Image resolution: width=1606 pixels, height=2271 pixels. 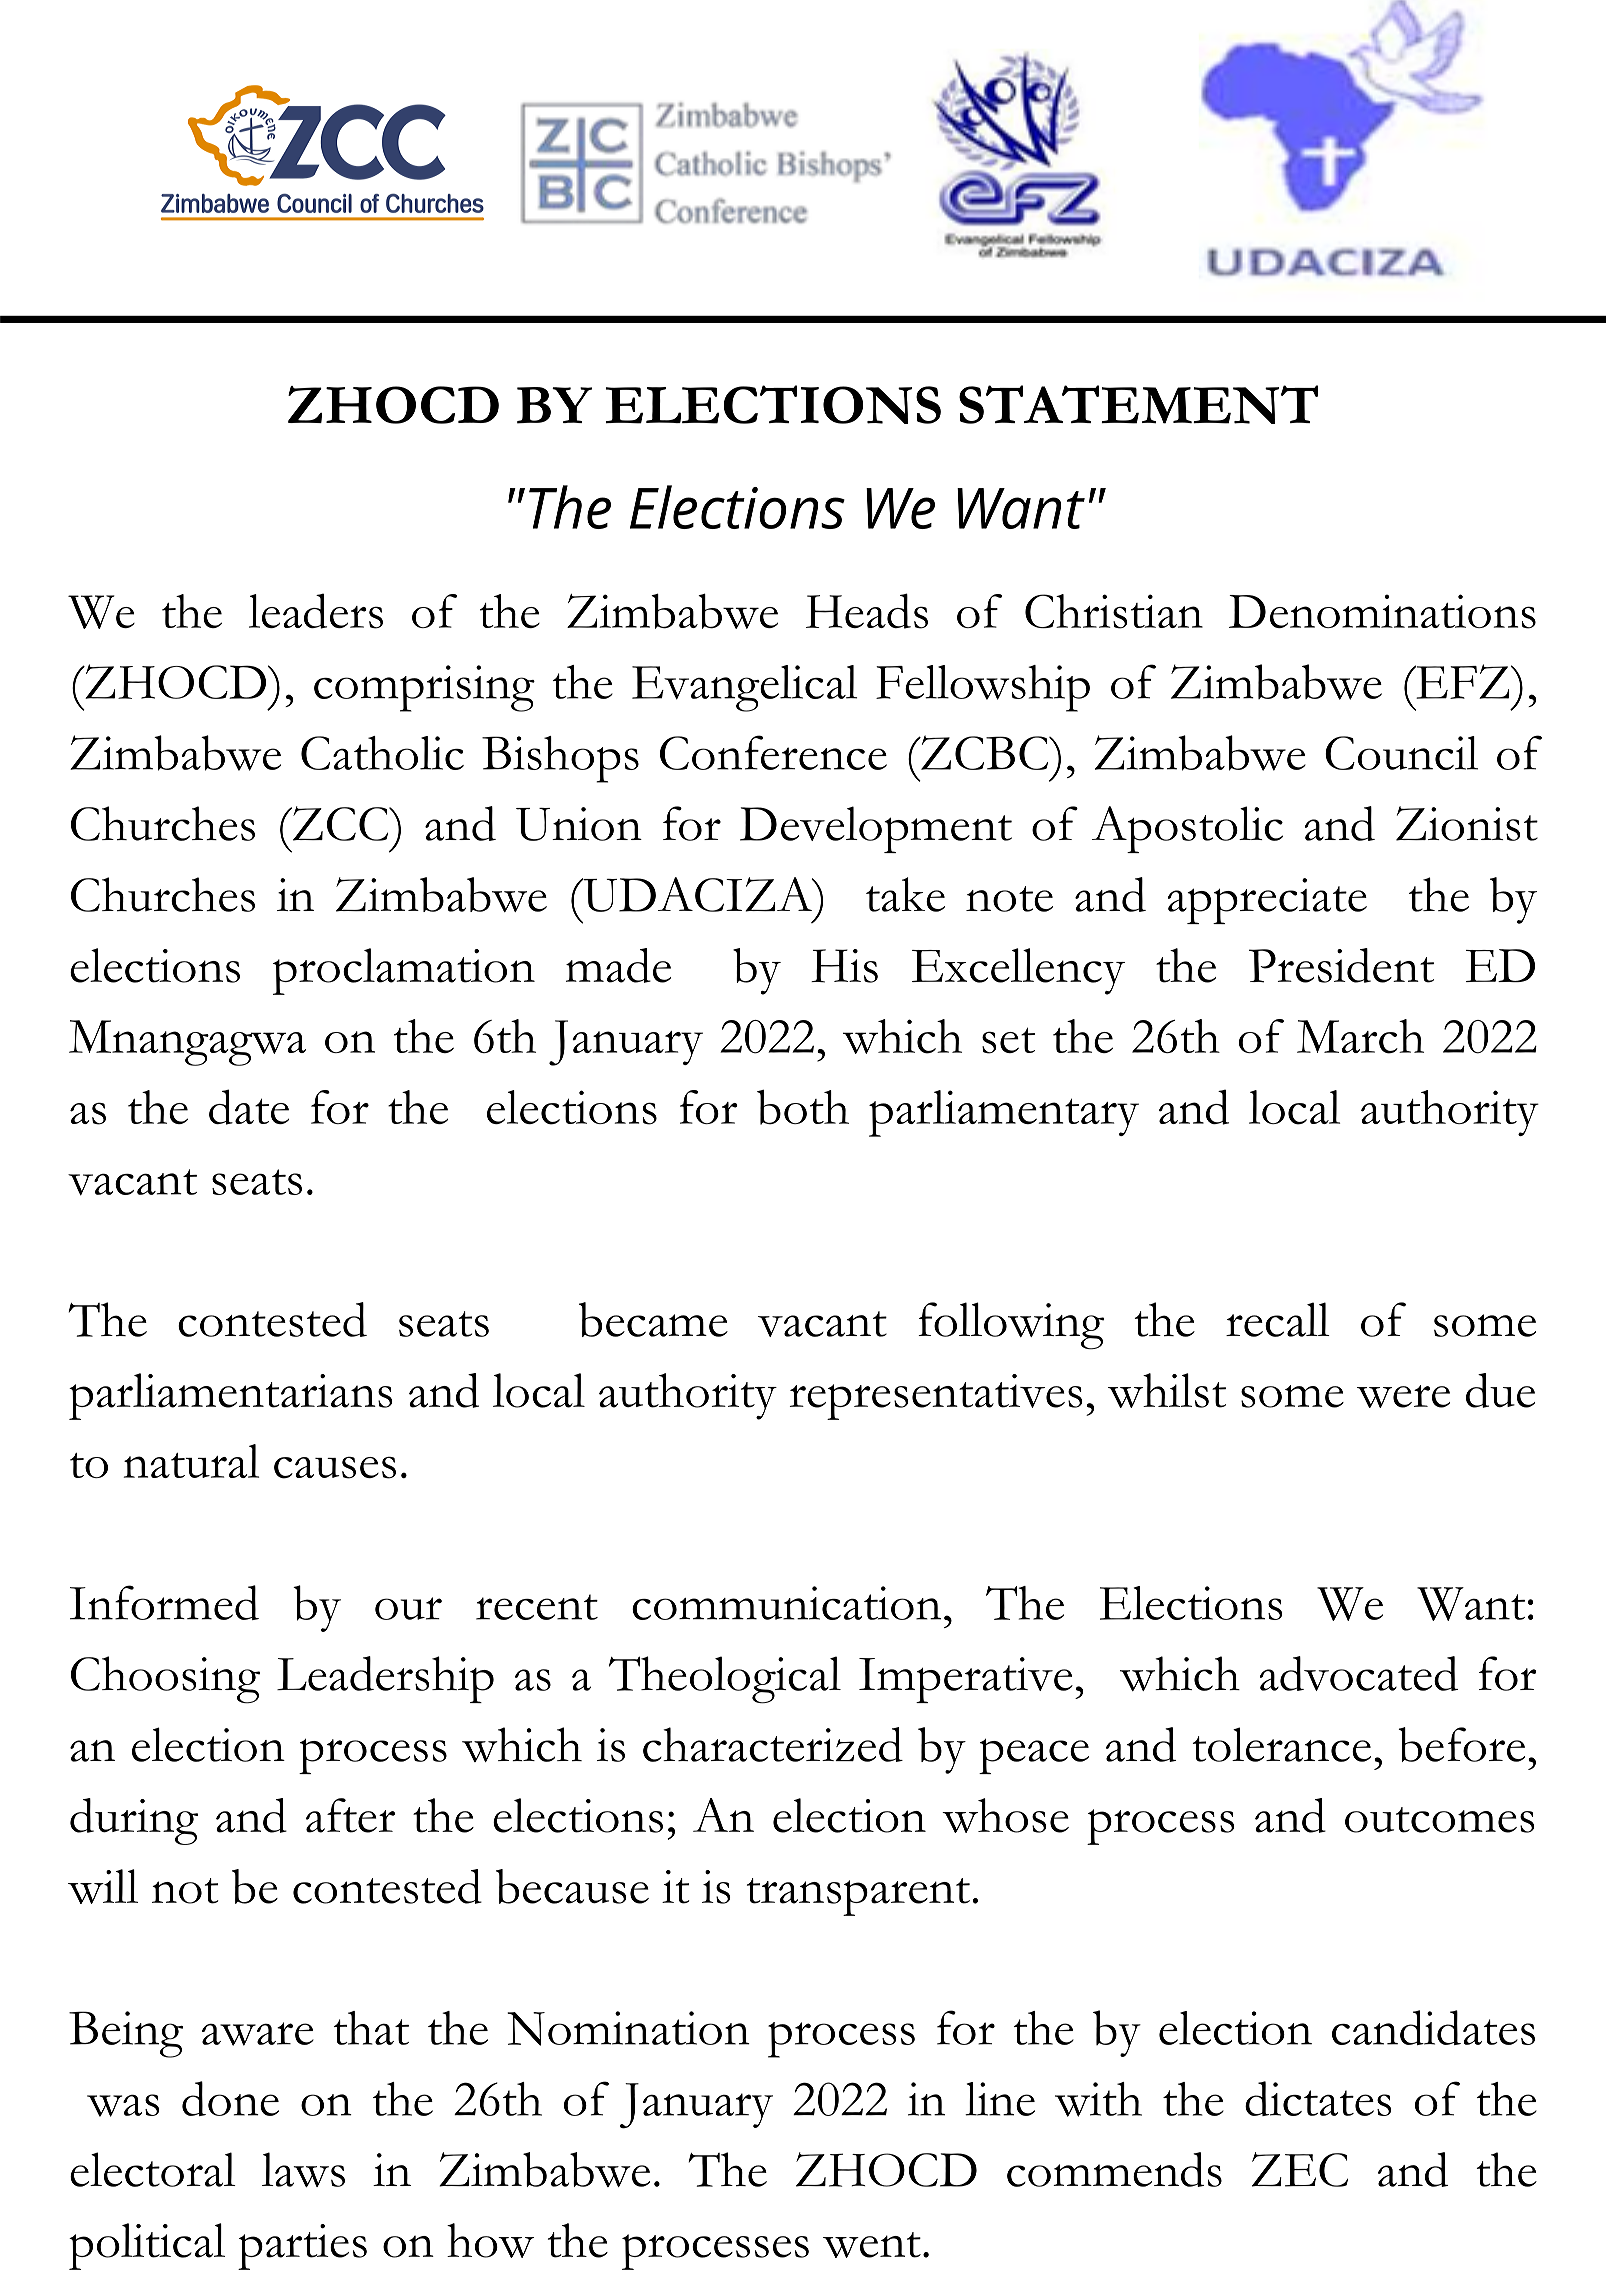 I want to click on STATEMENT, so click(x=1138, y=404).
